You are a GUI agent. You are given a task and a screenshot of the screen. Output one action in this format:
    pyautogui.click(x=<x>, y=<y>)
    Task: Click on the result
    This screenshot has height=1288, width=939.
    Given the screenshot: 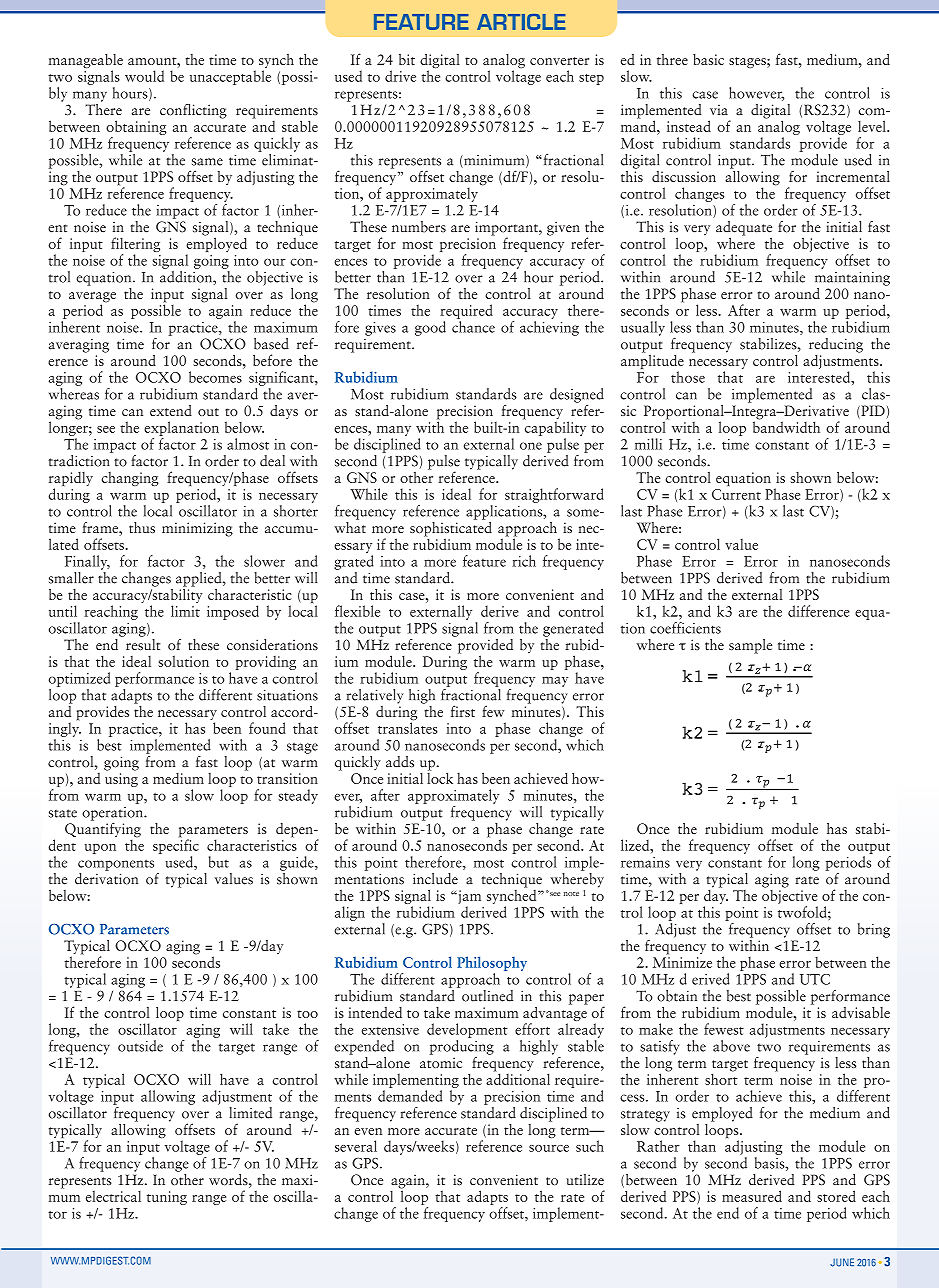 What is the action you would take?
    pyautogui.click(x=141, y=643)
